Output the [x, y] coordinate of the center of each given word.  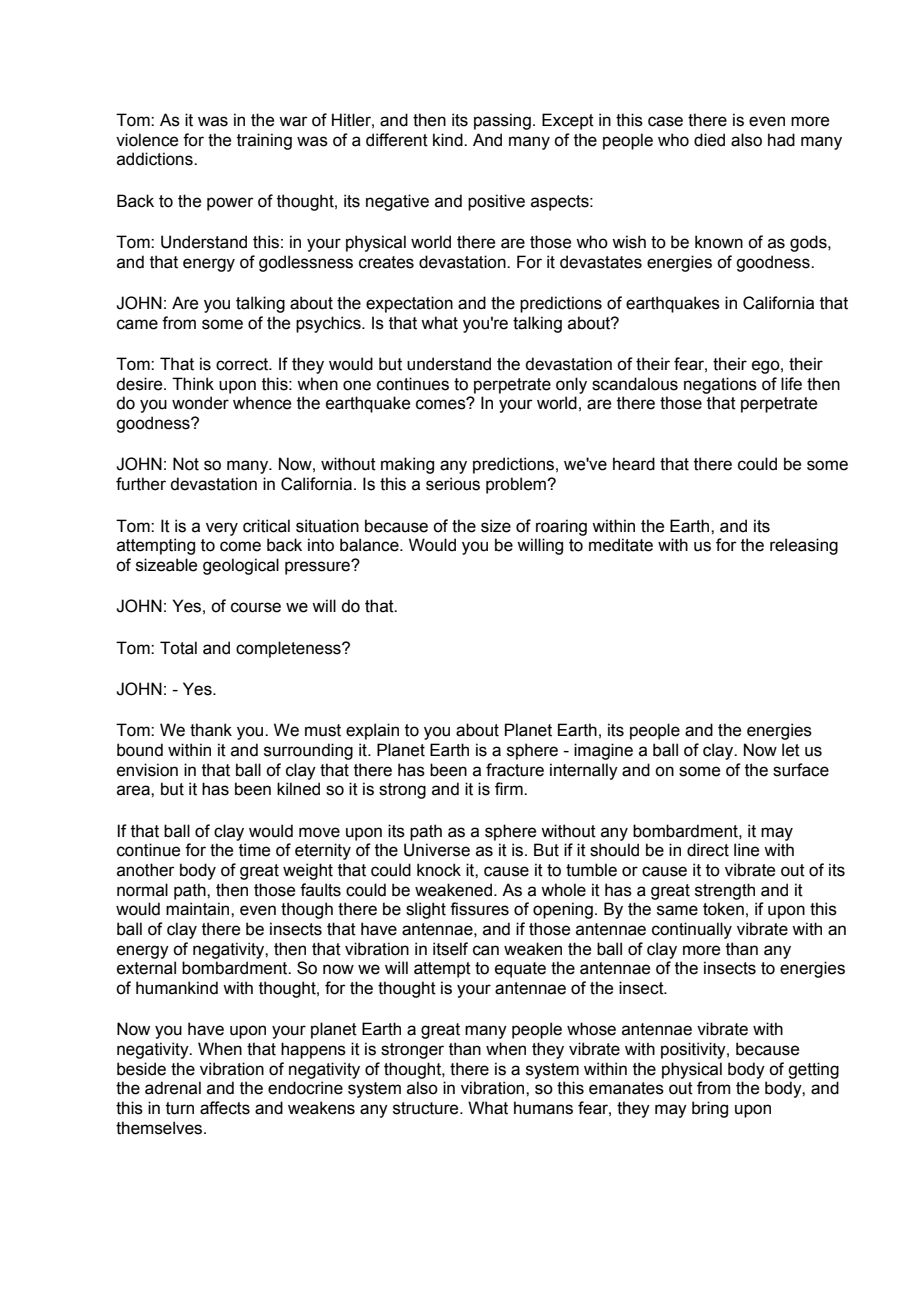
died [709, 140]
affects [225, 1108]
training [264, 141]
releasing [804, 546]
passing [502, 121]
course [256, 607]
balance [370, 545]
